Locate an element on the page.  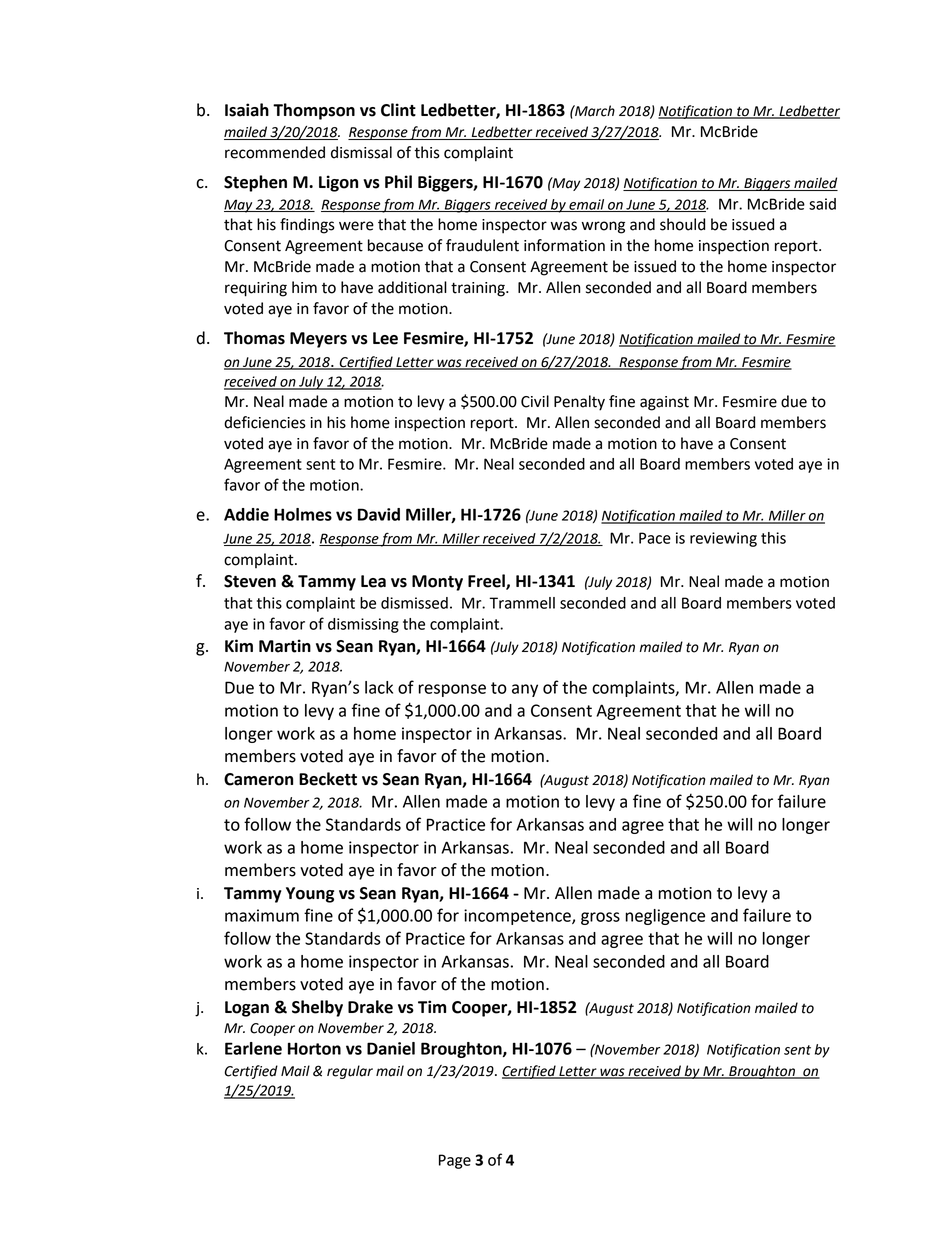
Thompson is located at coordinates (314, 111).
